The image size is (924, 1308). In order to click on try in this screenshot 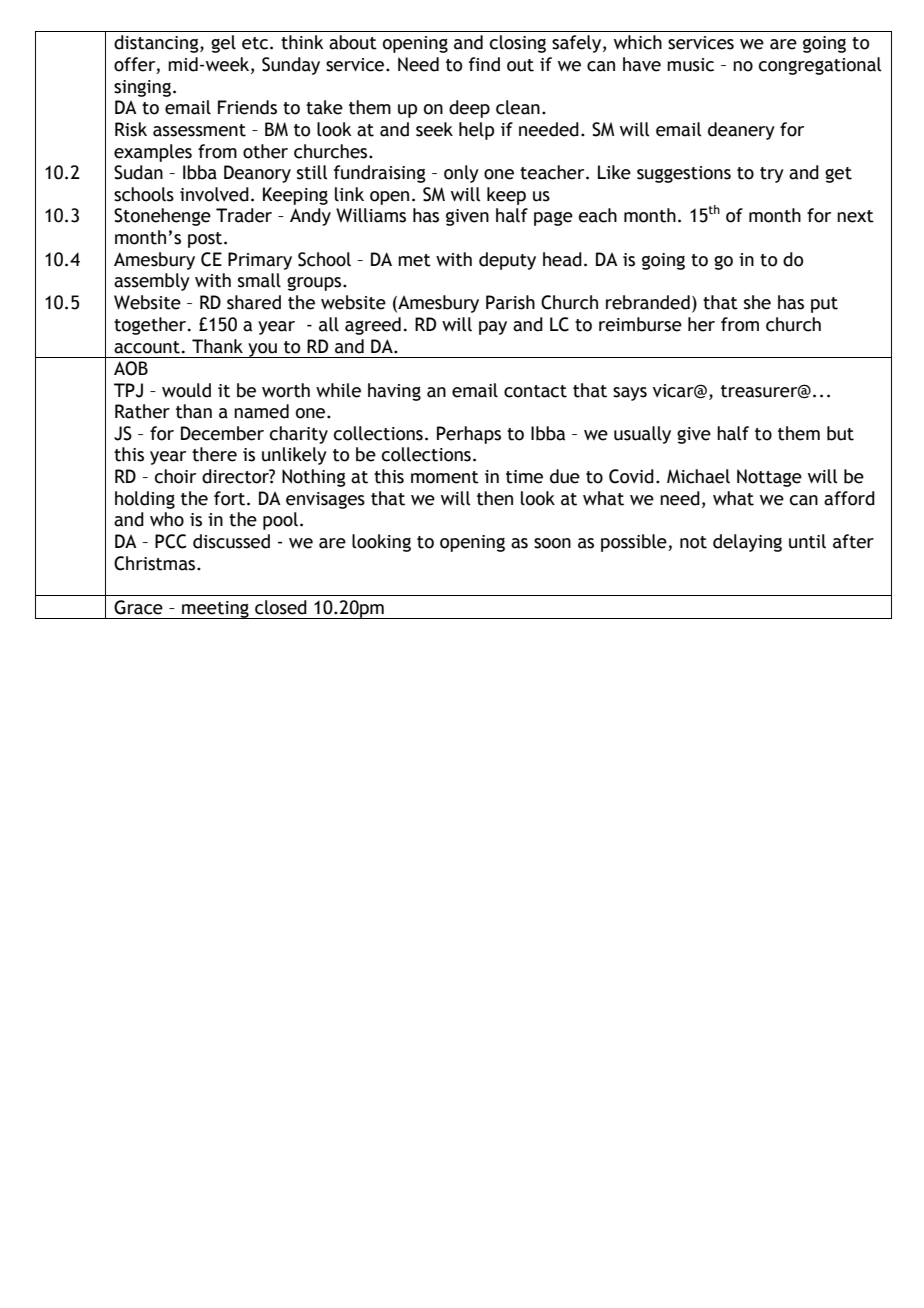, I will do `click(772, 175)`.
